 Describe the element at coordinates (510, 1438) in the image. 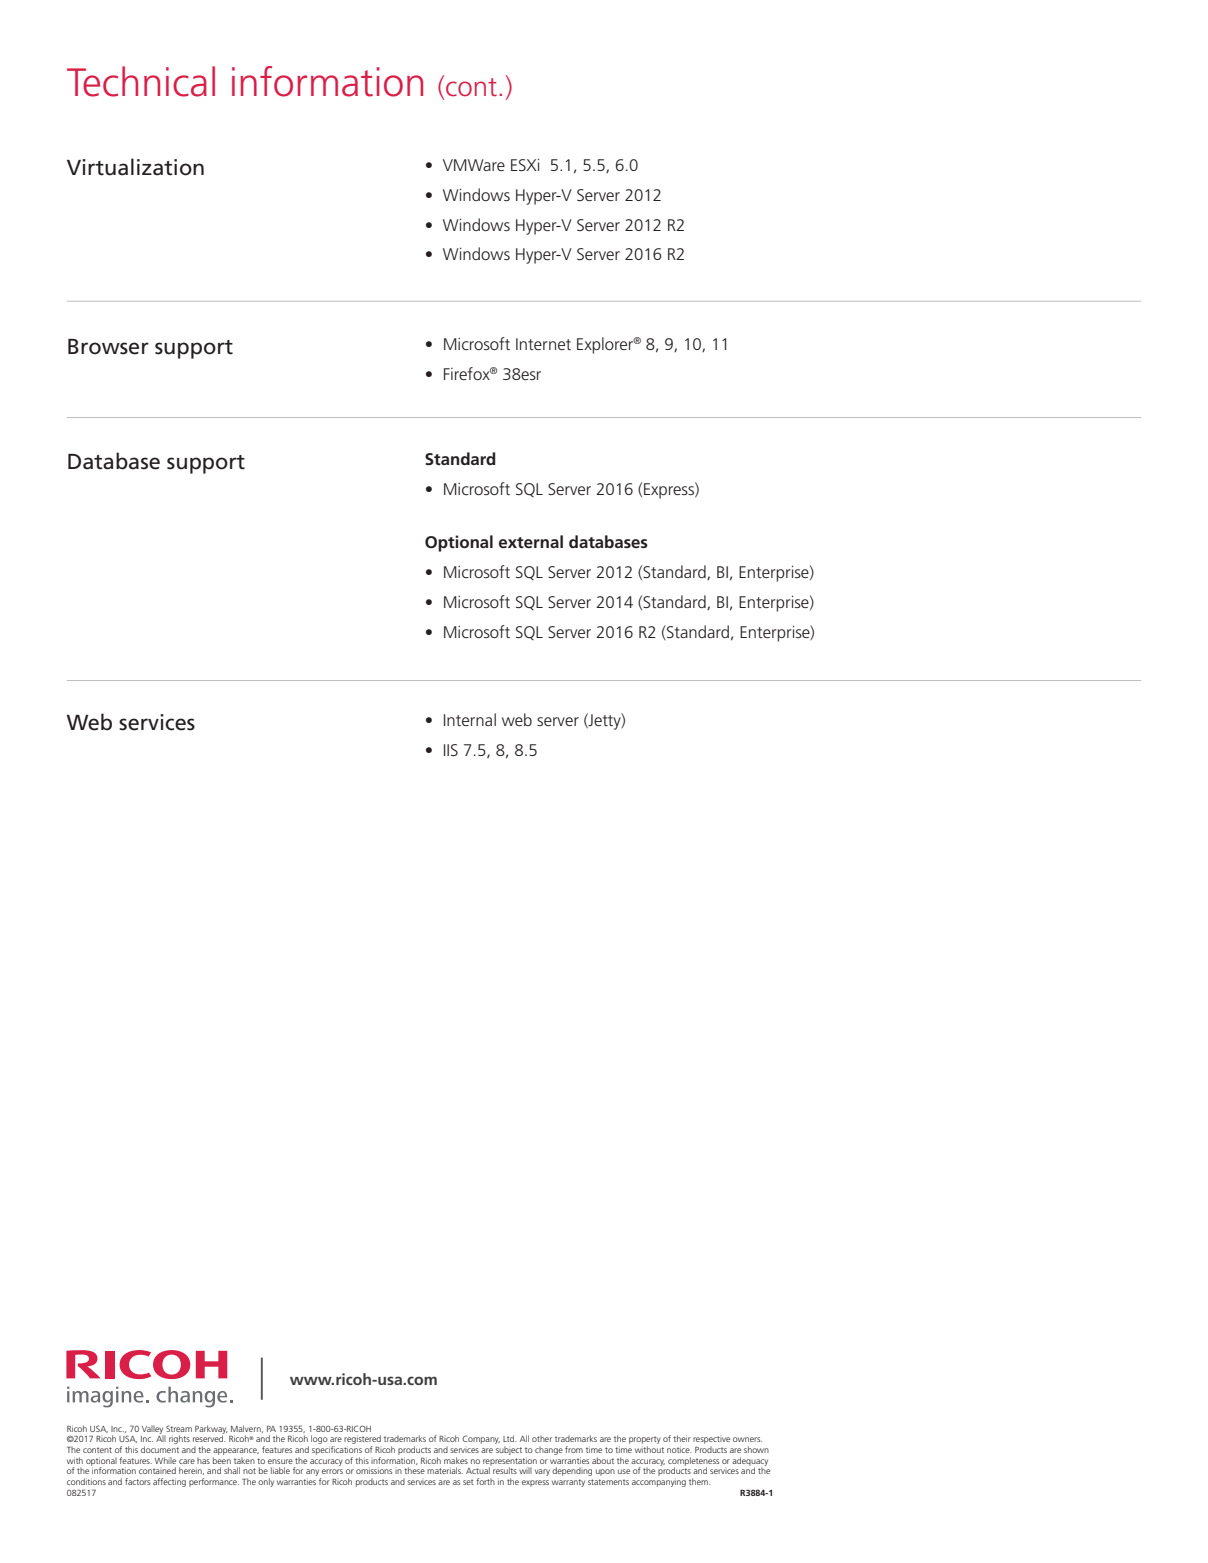

I see `Ltd` at that location.
